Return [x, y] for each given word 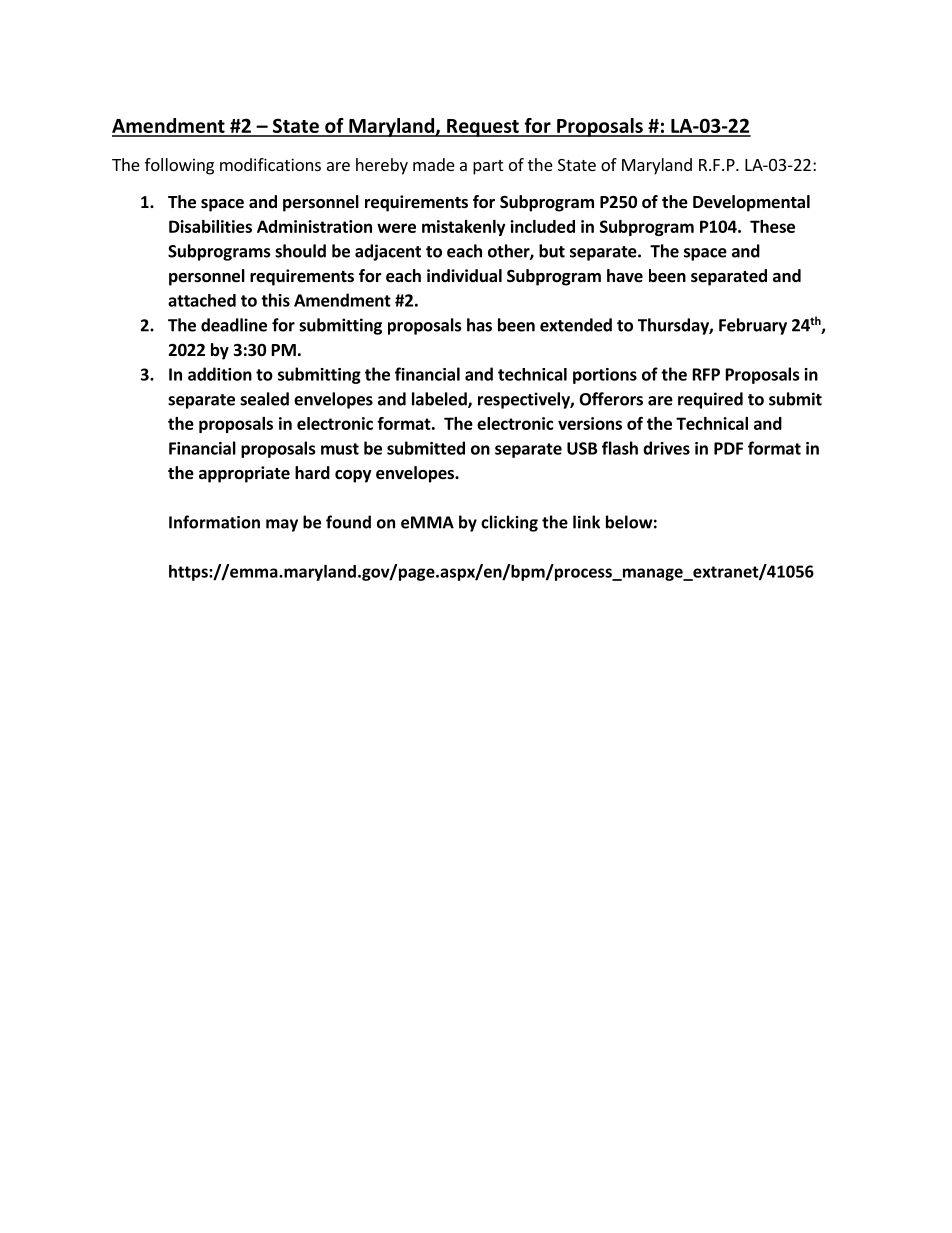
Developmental [751, 203]
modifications [270, 164]
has [479, 325]
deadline [234, 325]
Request [483, 128]
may [282, 525]
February [753, 326]
